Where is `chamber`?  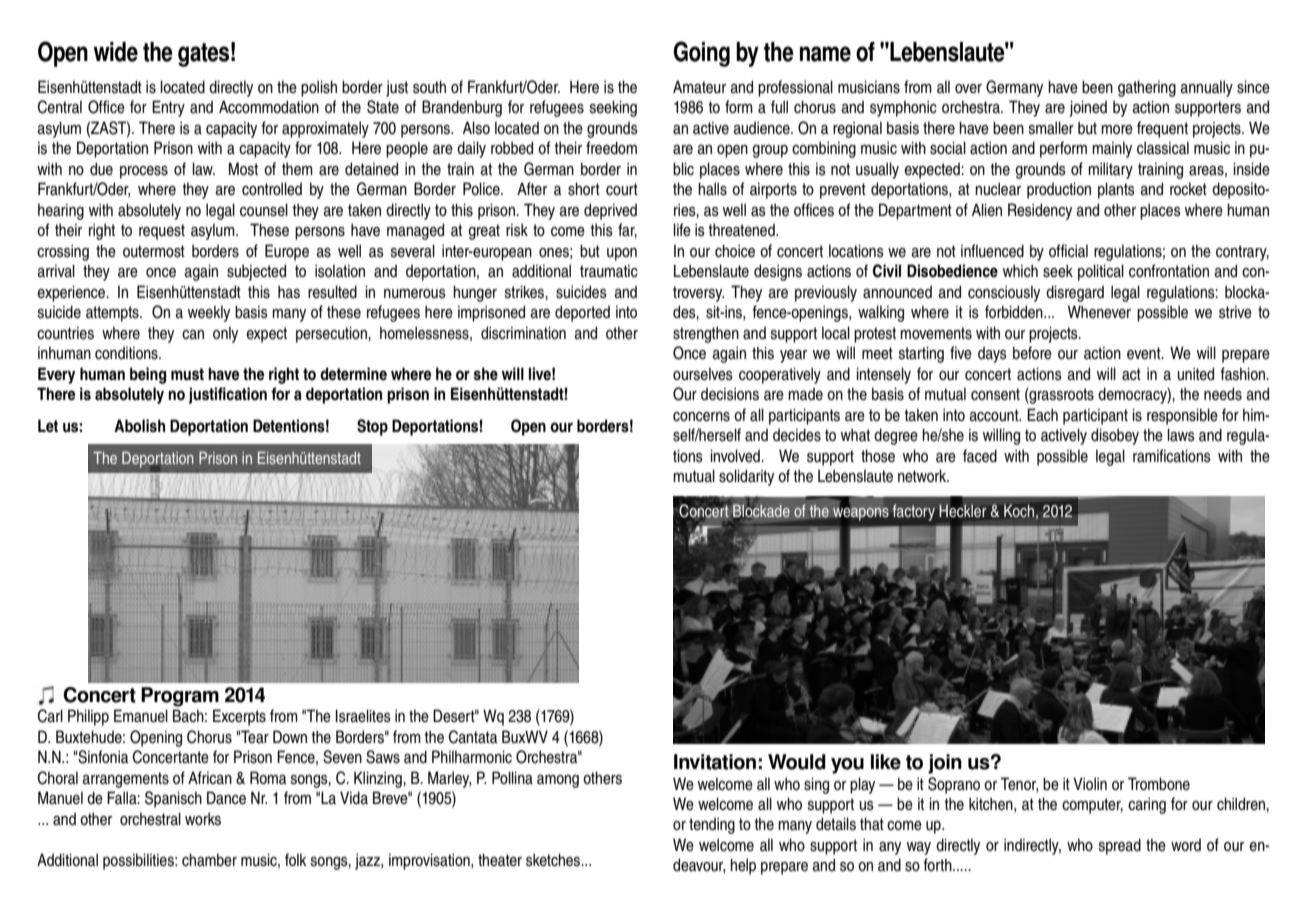
chamber is located at coordinates (209, 860).
